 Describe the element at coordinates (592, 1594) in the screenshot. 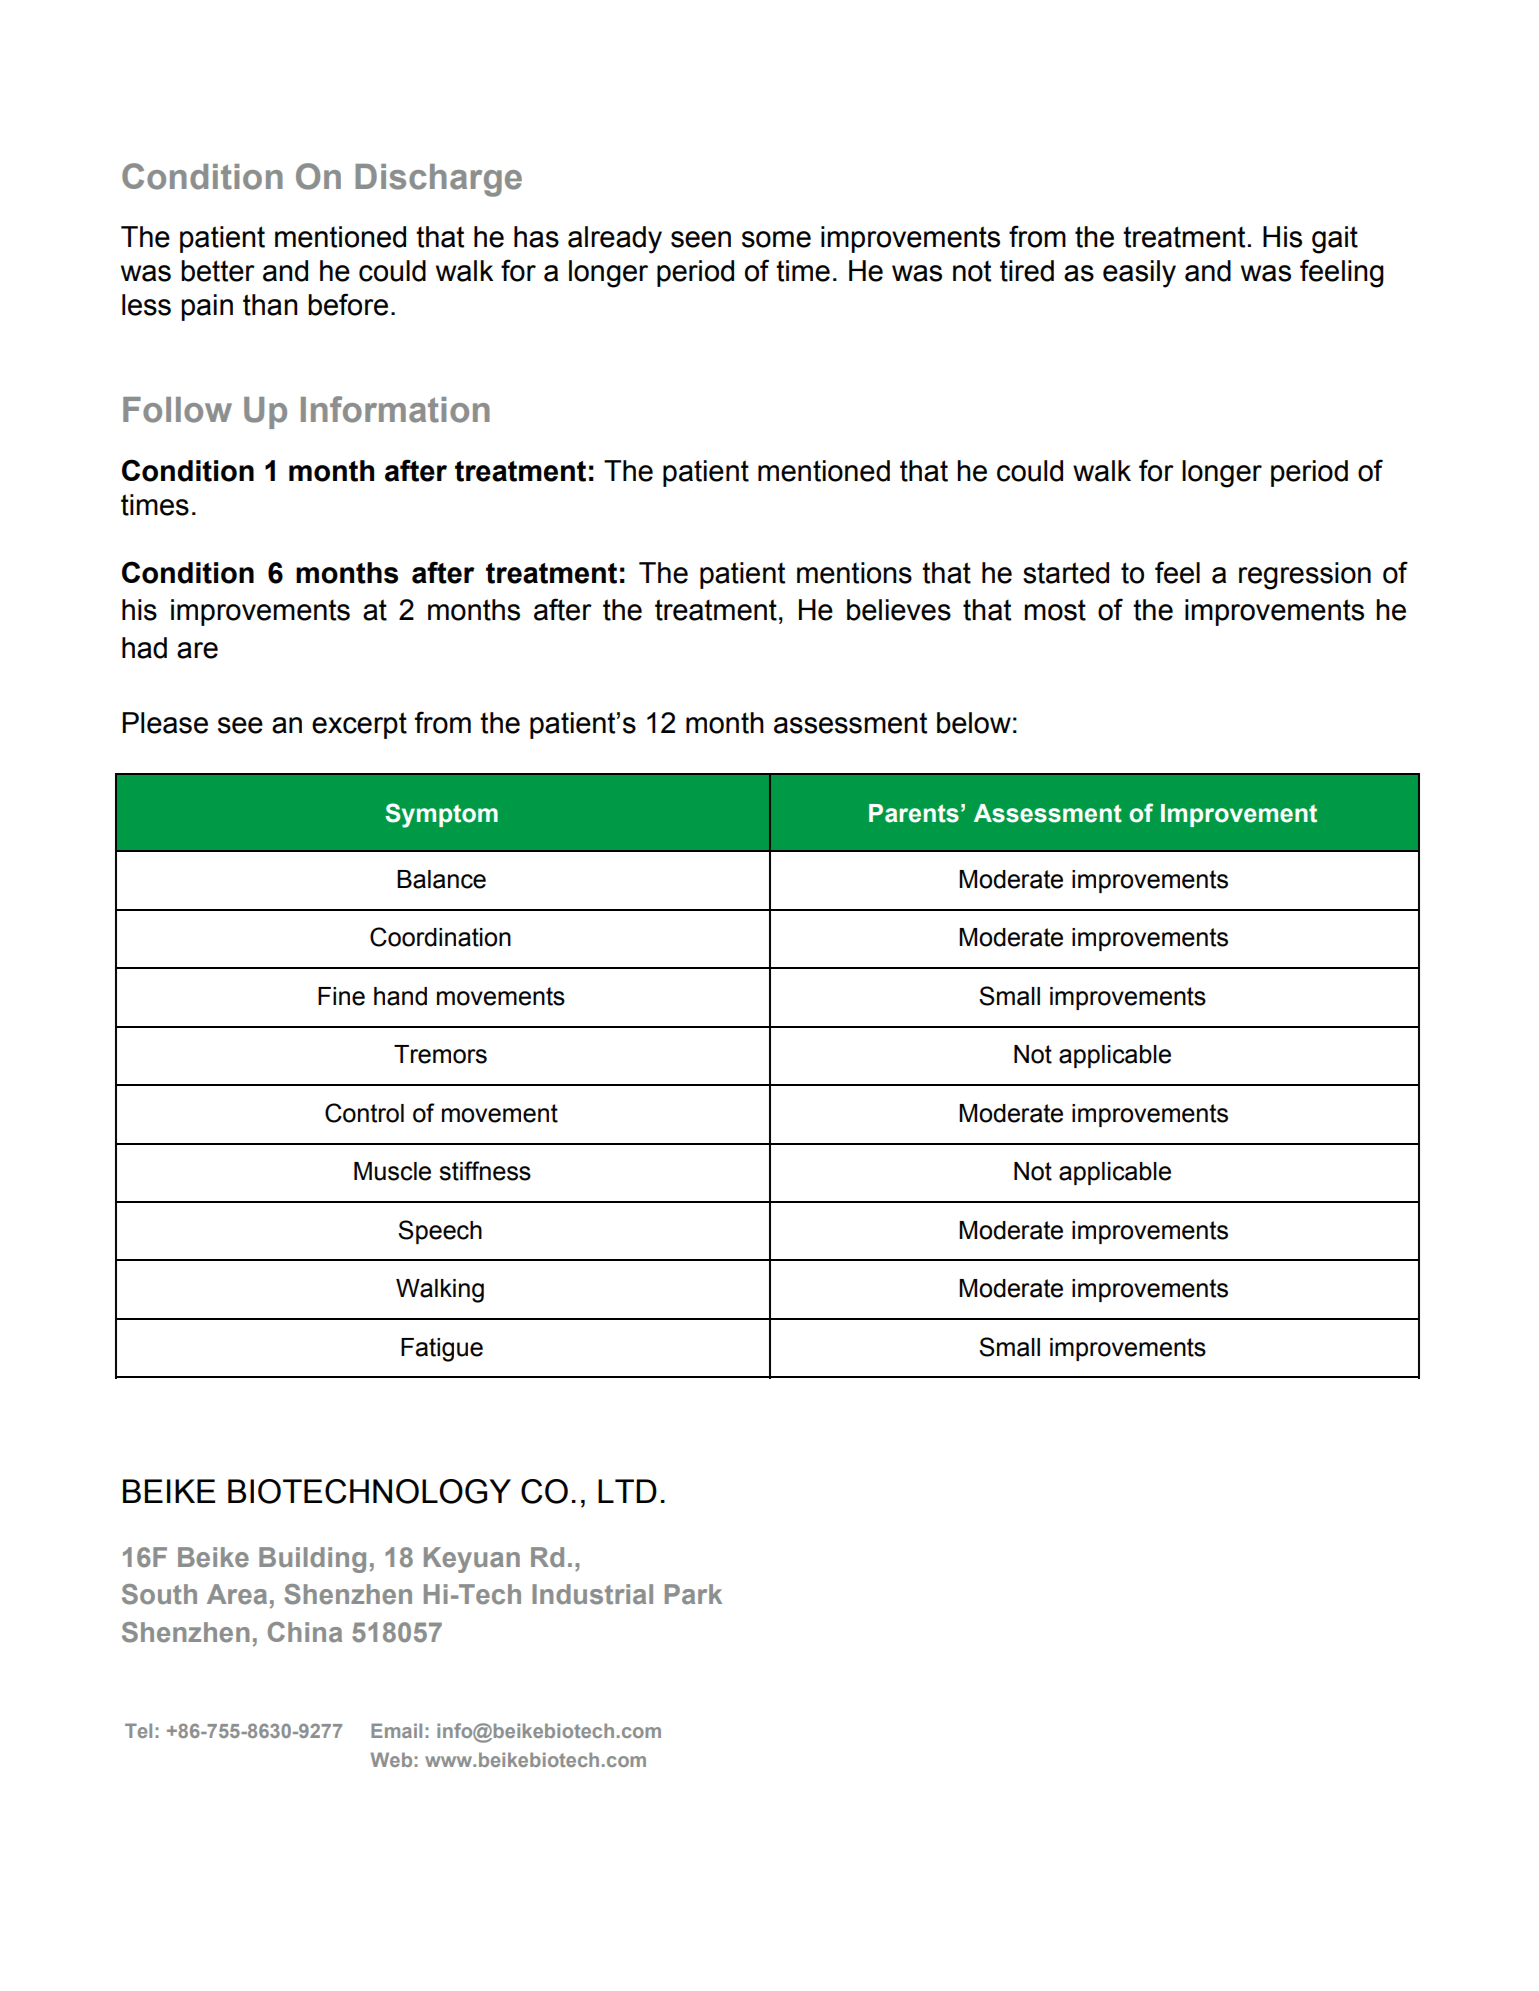

I see `Industrial` at that location.
